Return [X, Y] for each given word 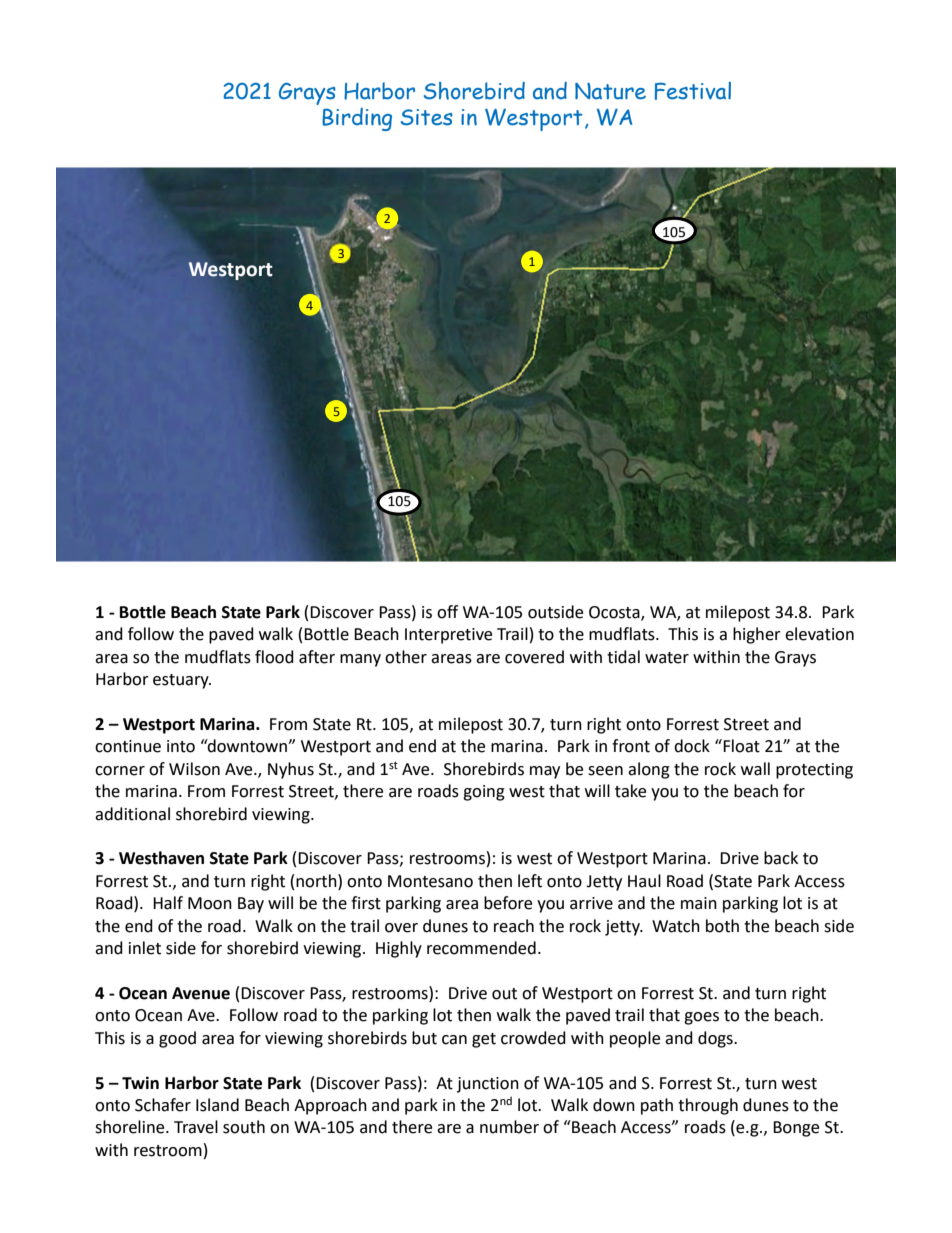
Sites [427, 117]
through [708, 1106]
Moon [210, 903]
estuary [182, 681]
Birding [357, 119]
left [530, 881]
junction [488, 1085]
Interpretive [448, 636]
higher [757, 635]
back [781, 858]
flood [274, 657]
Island [217, 1105]
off [447, 612]
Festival [693, 91]
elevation [819, 634]
